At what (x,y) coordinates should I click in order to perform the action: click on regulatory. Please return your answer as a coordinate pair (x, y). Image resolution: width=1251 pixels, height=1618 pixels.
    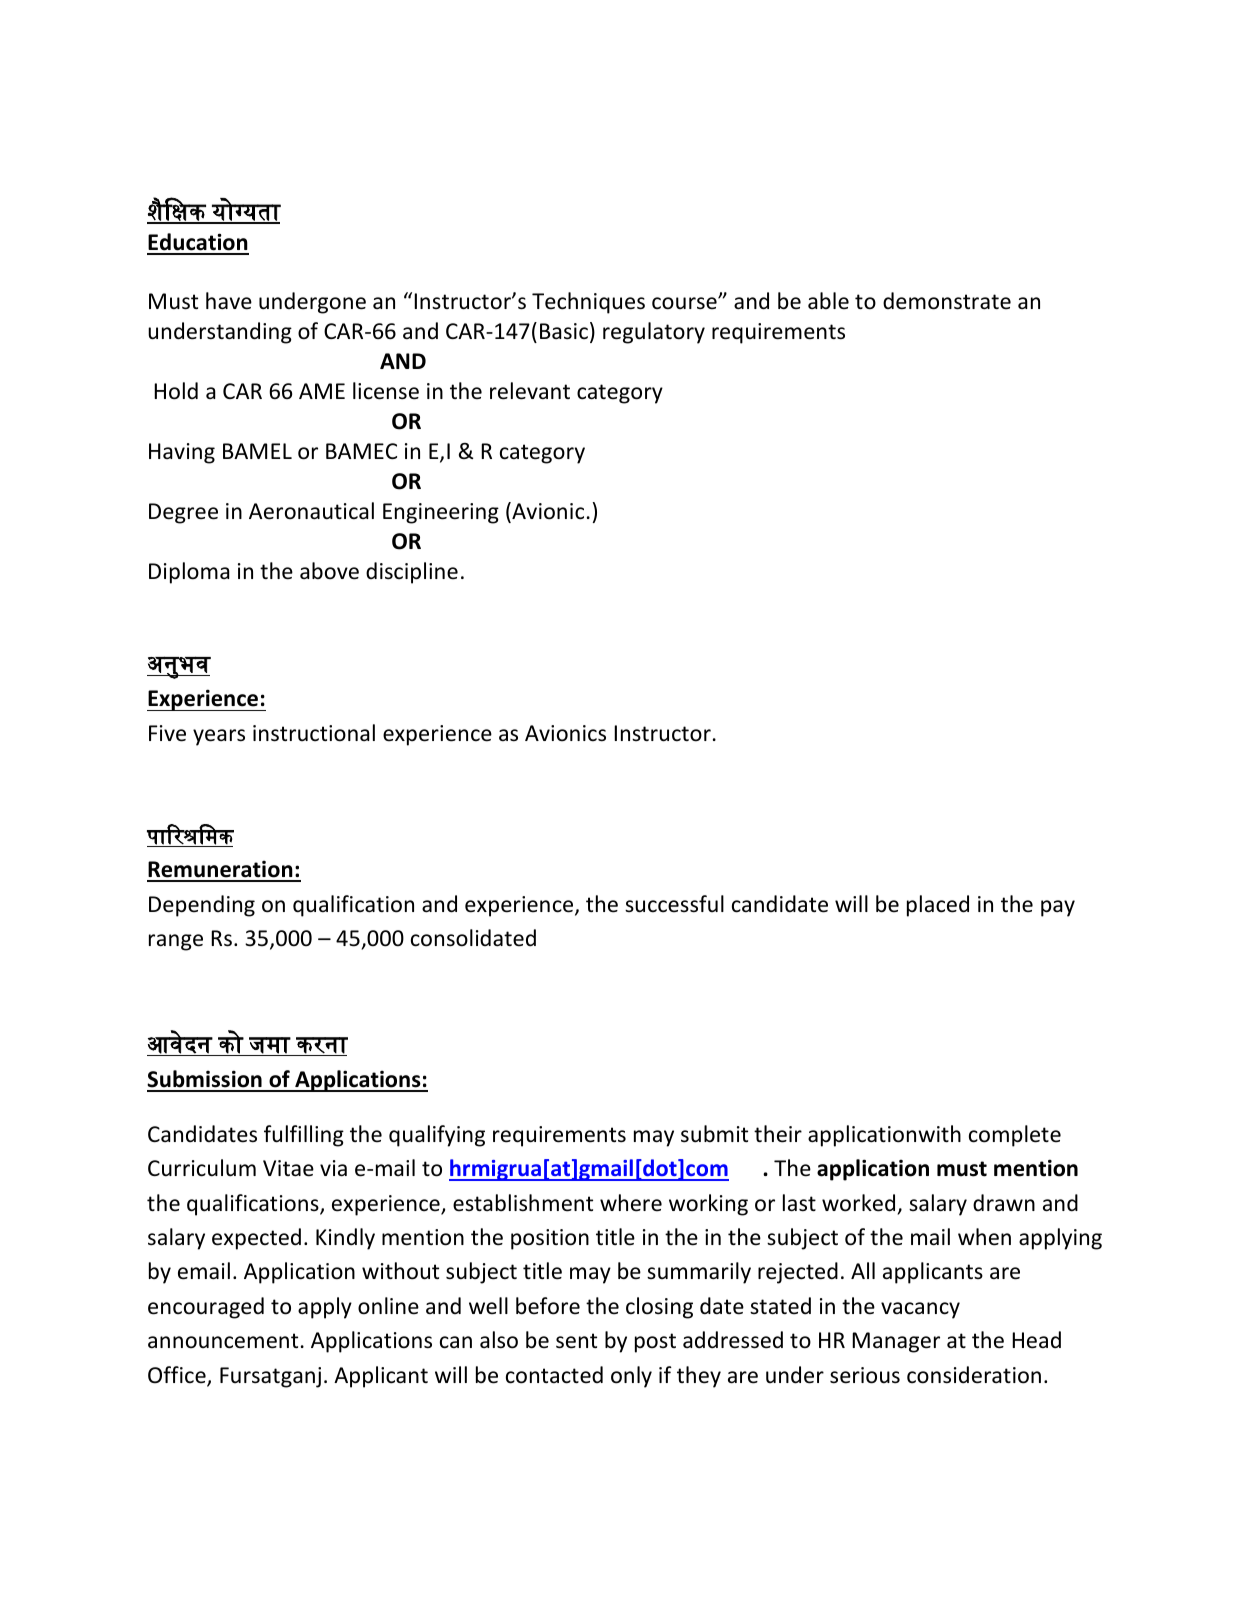
    Looking at the image, I should click on (654, 333).
